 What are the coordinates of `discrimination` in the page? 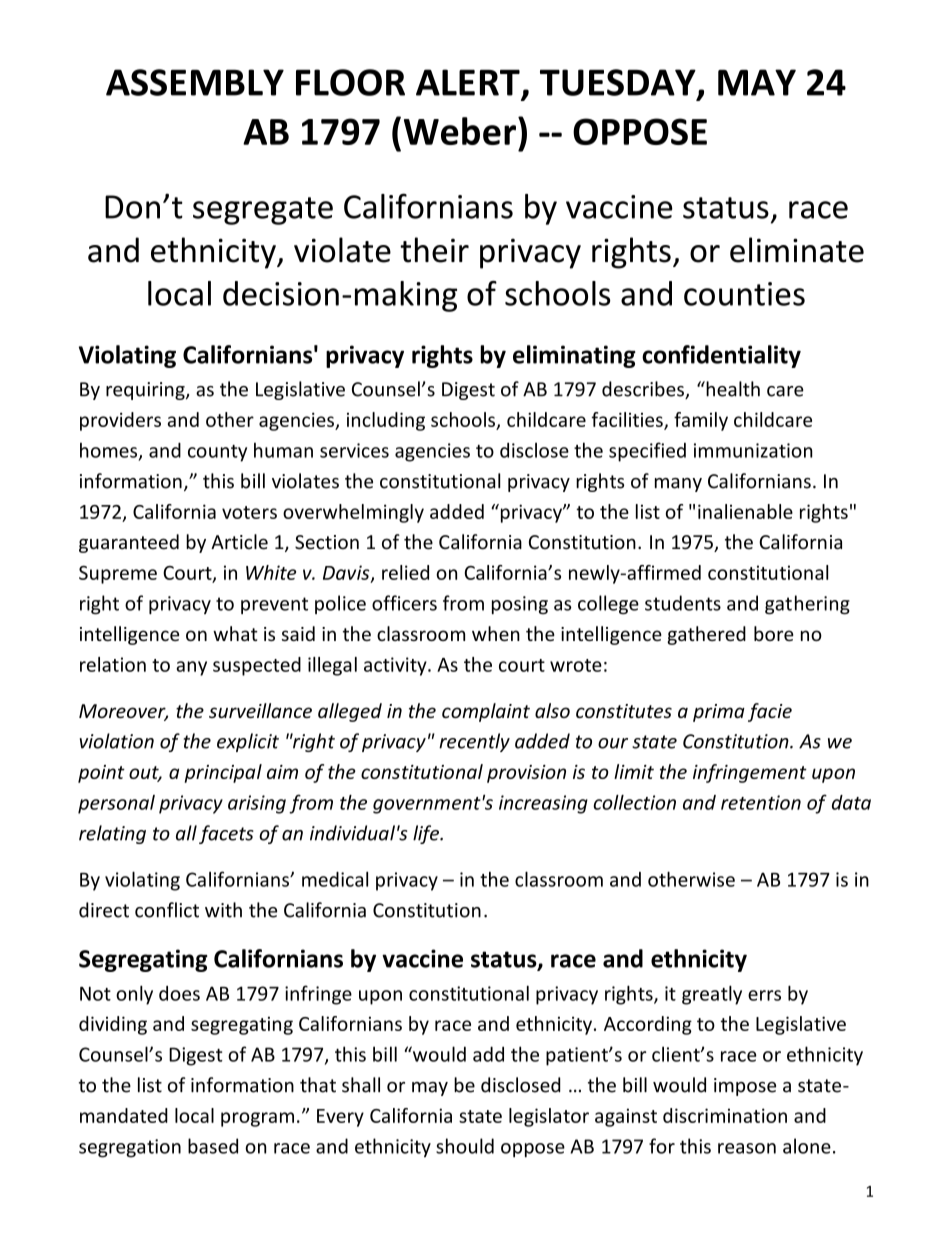 It's located at (725, 1115).
